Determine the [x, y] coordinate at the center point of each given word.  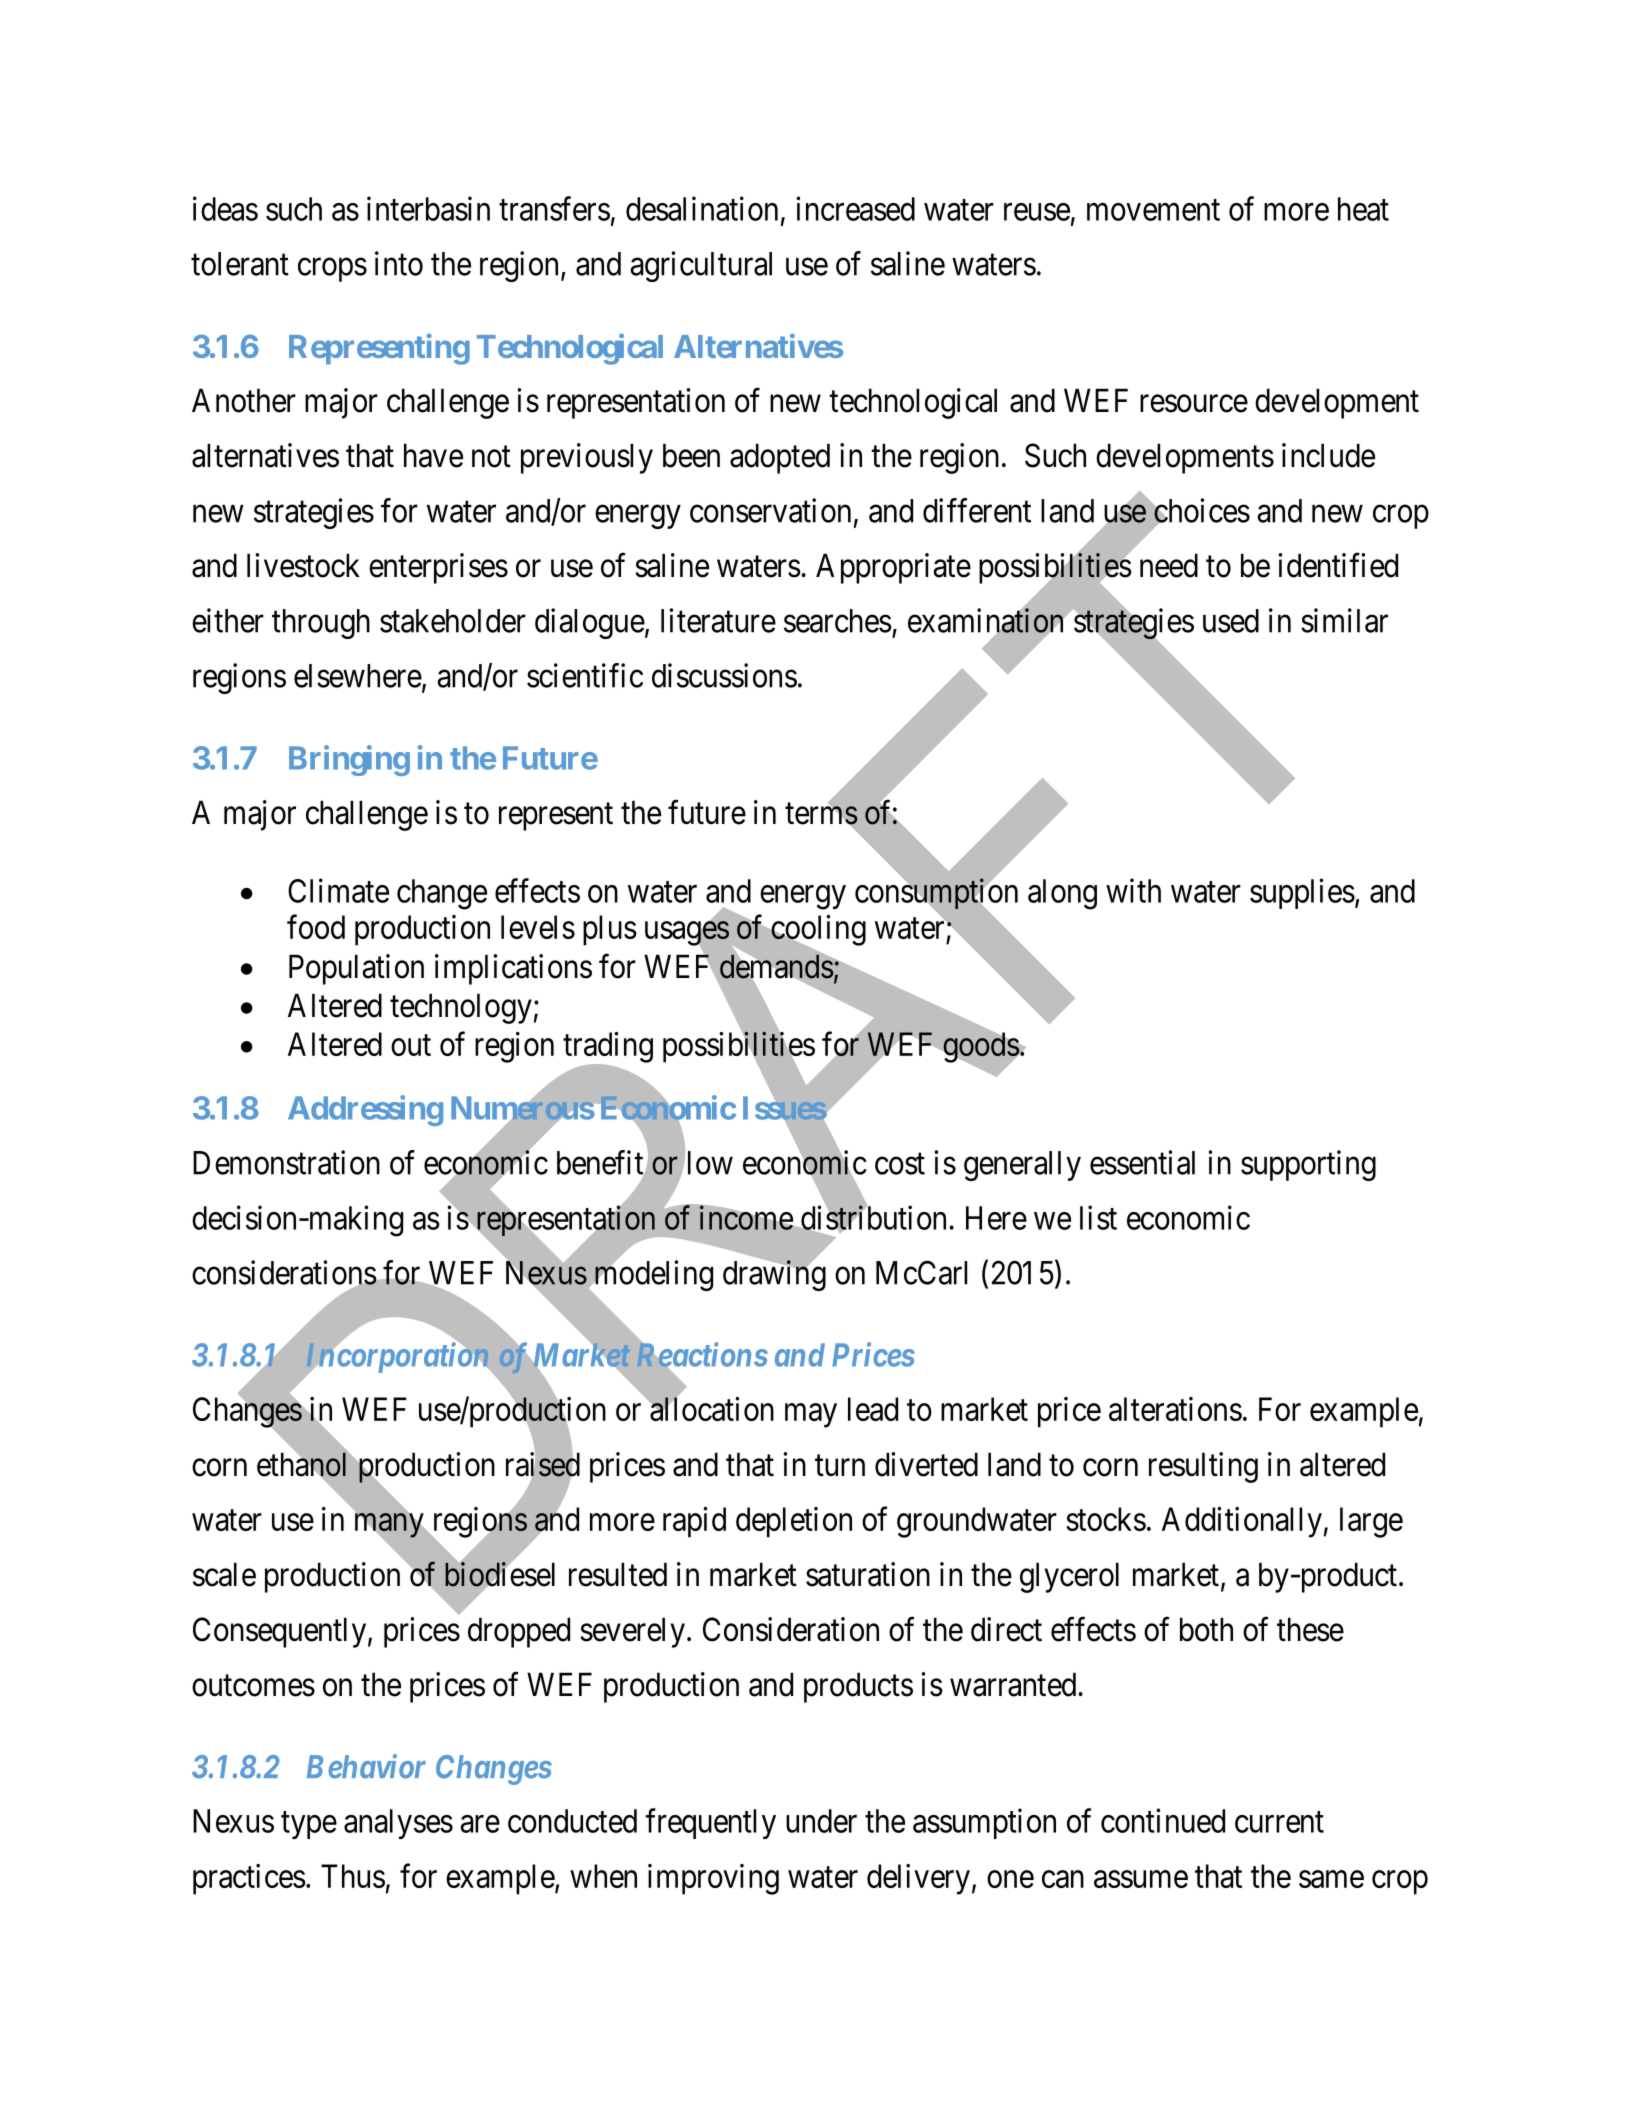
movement [1153, 210]
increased [855, 208]
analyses [398, 1824]
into [399, 263]
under [821, 1821]
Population [356, 969]
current [1279, 1822]
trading [608, 1048]
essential [1142, 1162]
